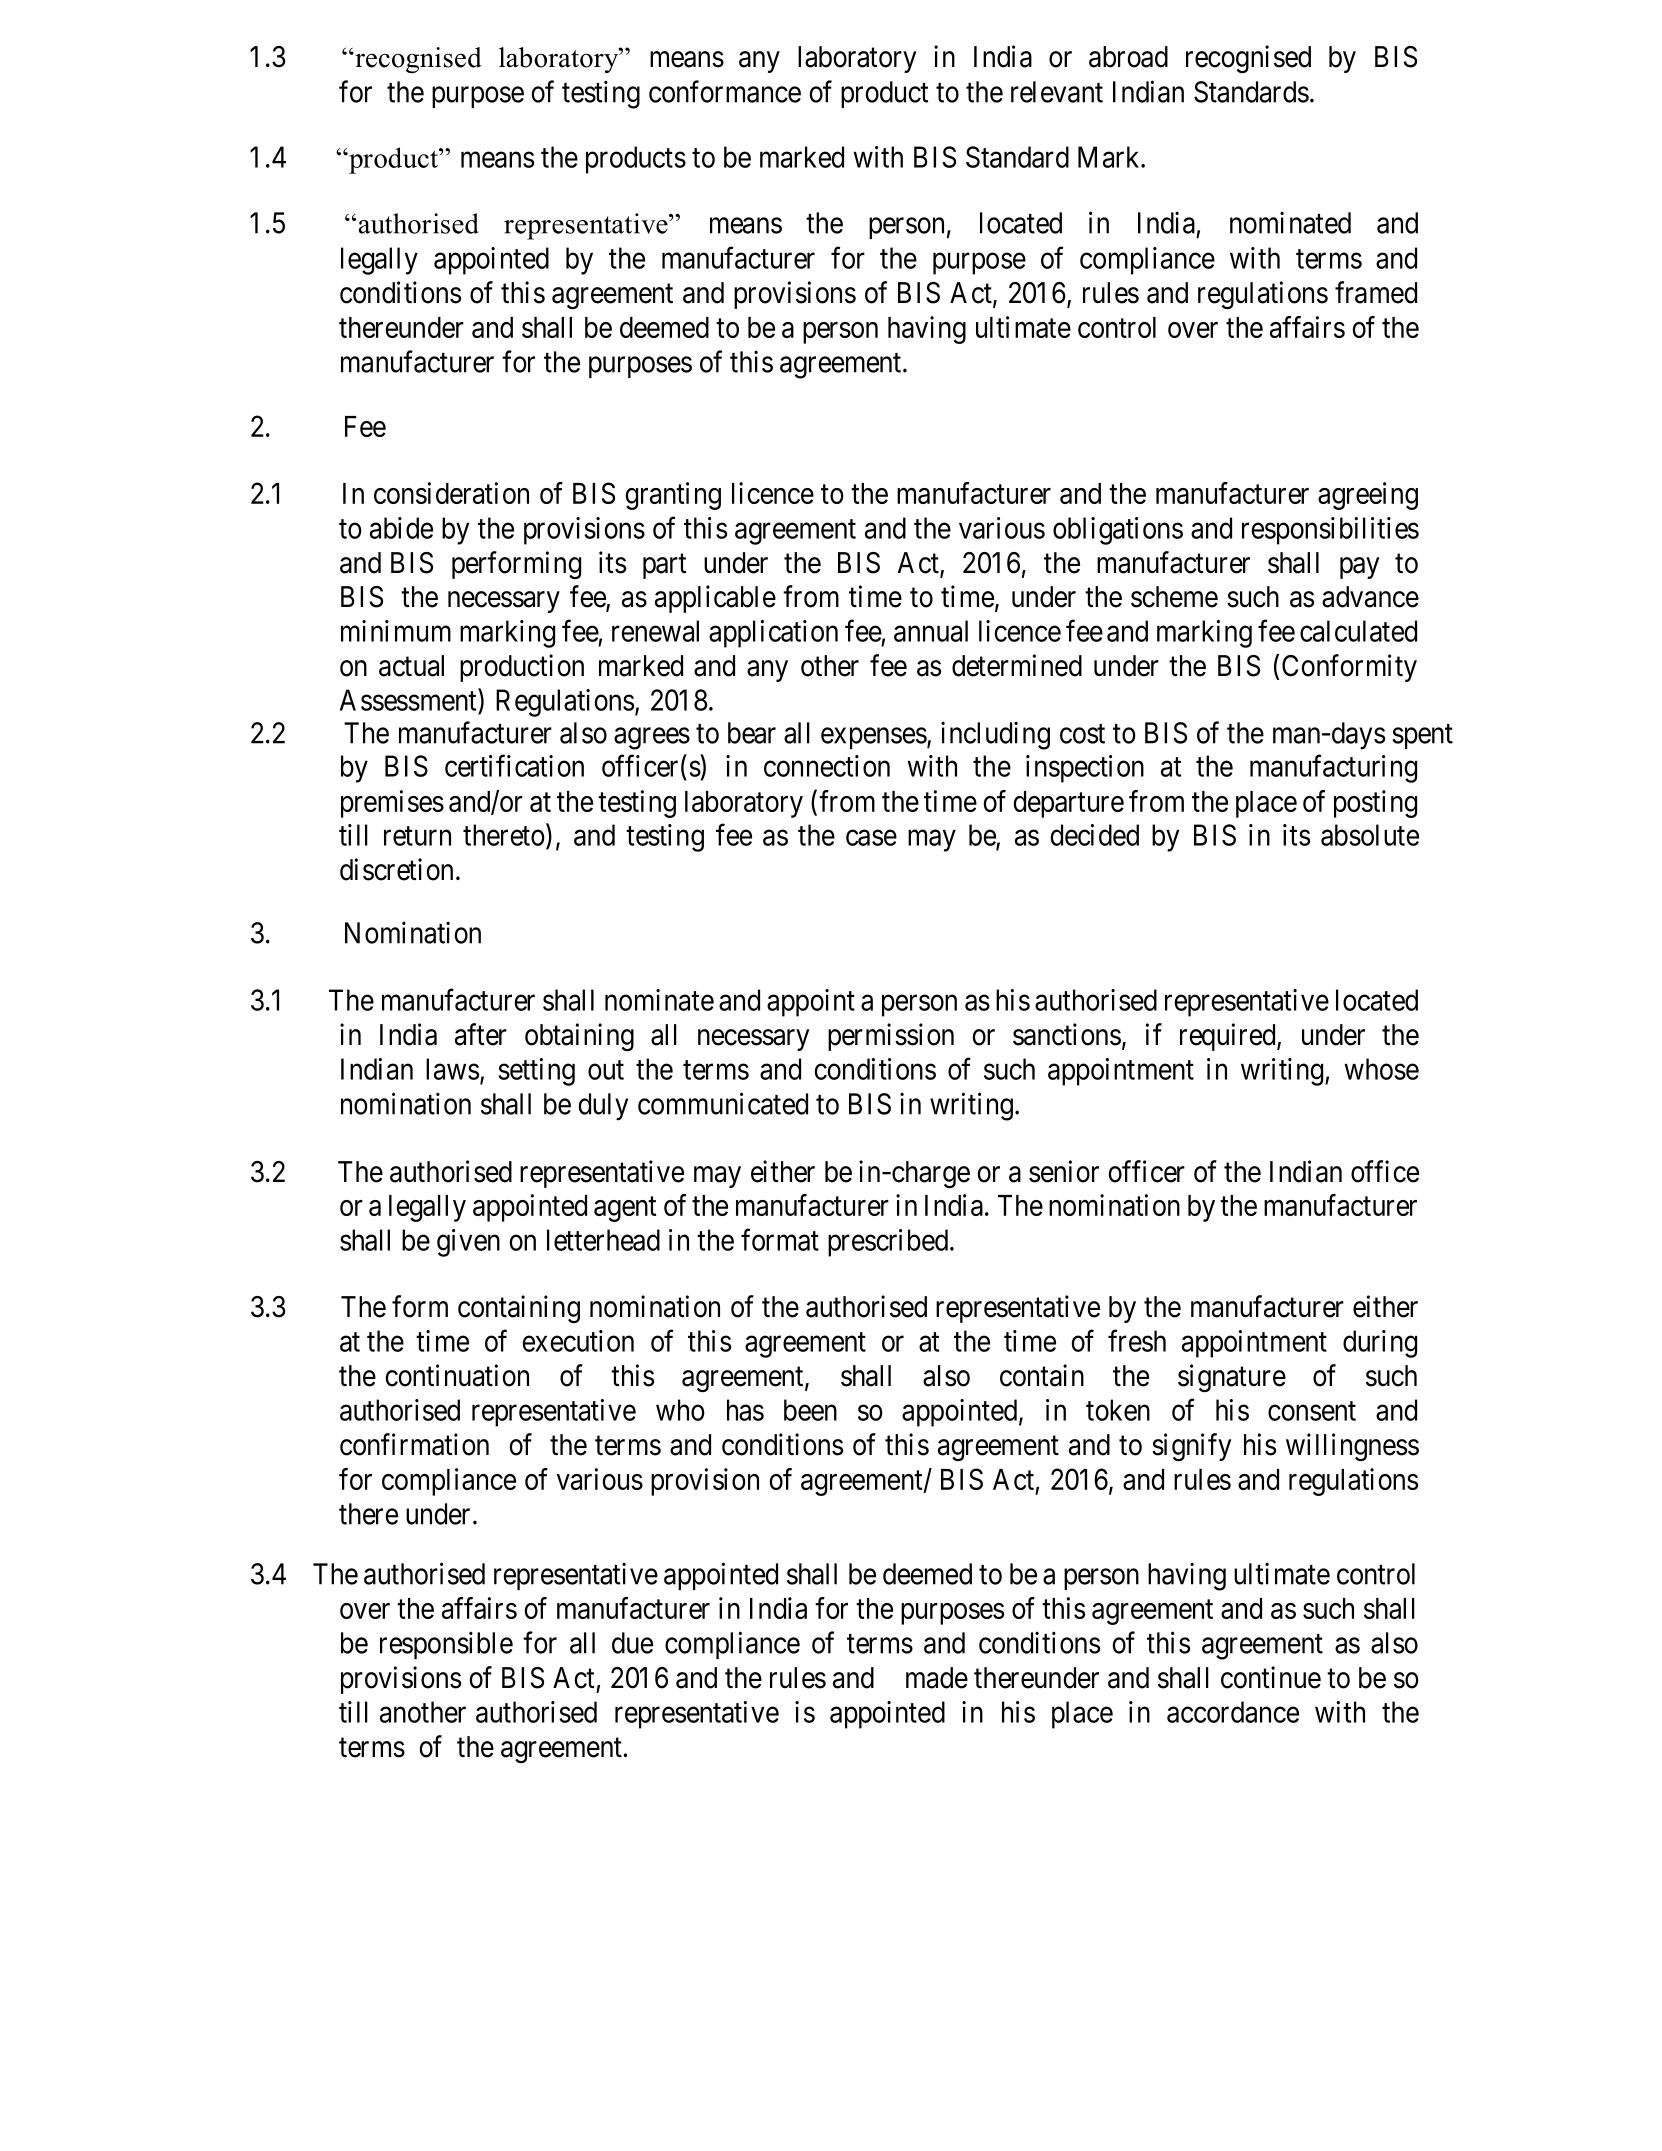 The image size is (1662, 2151). Describe the element at coordinates (1128, 57) in the screenshot. I see `abroad` at that location.
